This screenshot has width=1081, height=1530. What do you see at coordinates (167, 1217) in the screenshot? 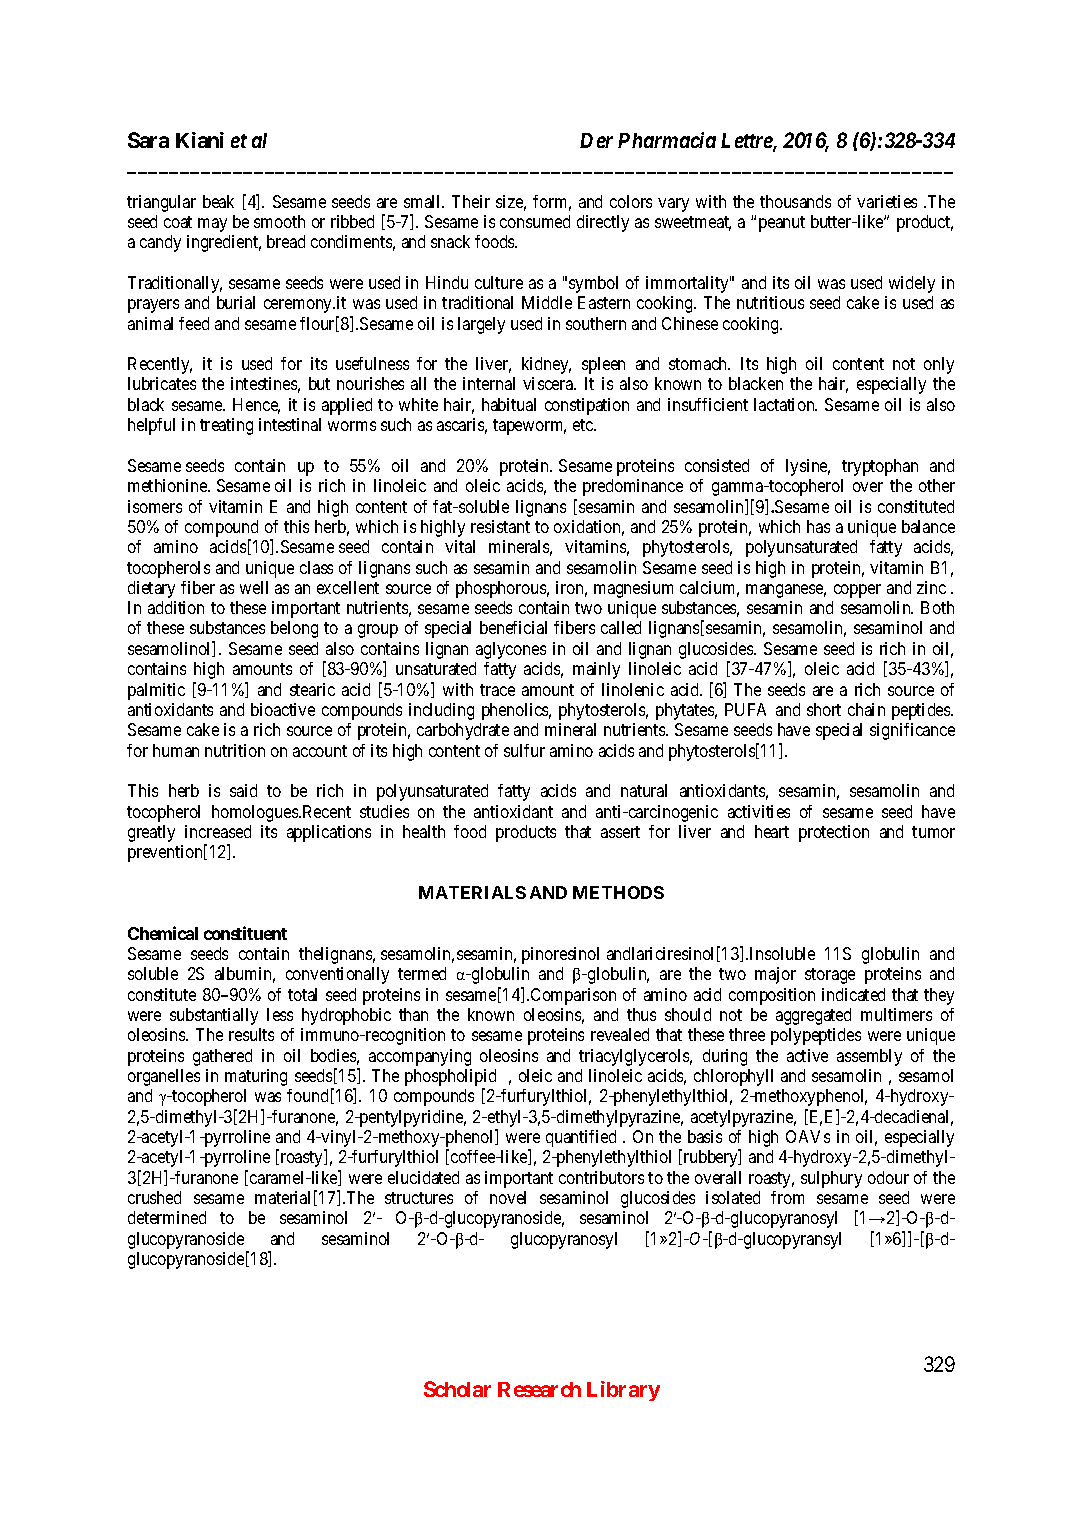
I see `determined` at bounding box center [167, 1217].
